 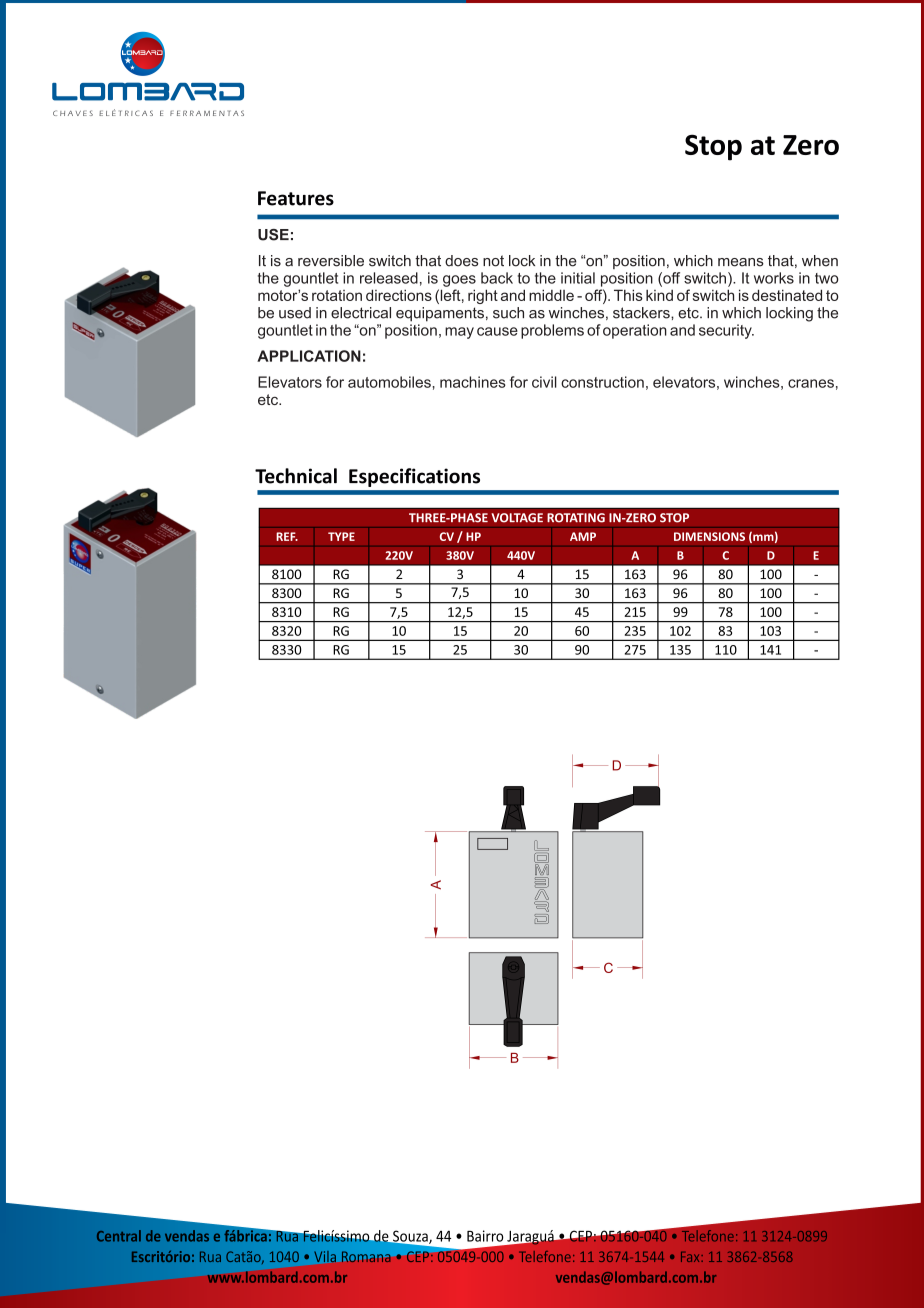 I want to click on ROTATING, so click(x=576, y=518).
